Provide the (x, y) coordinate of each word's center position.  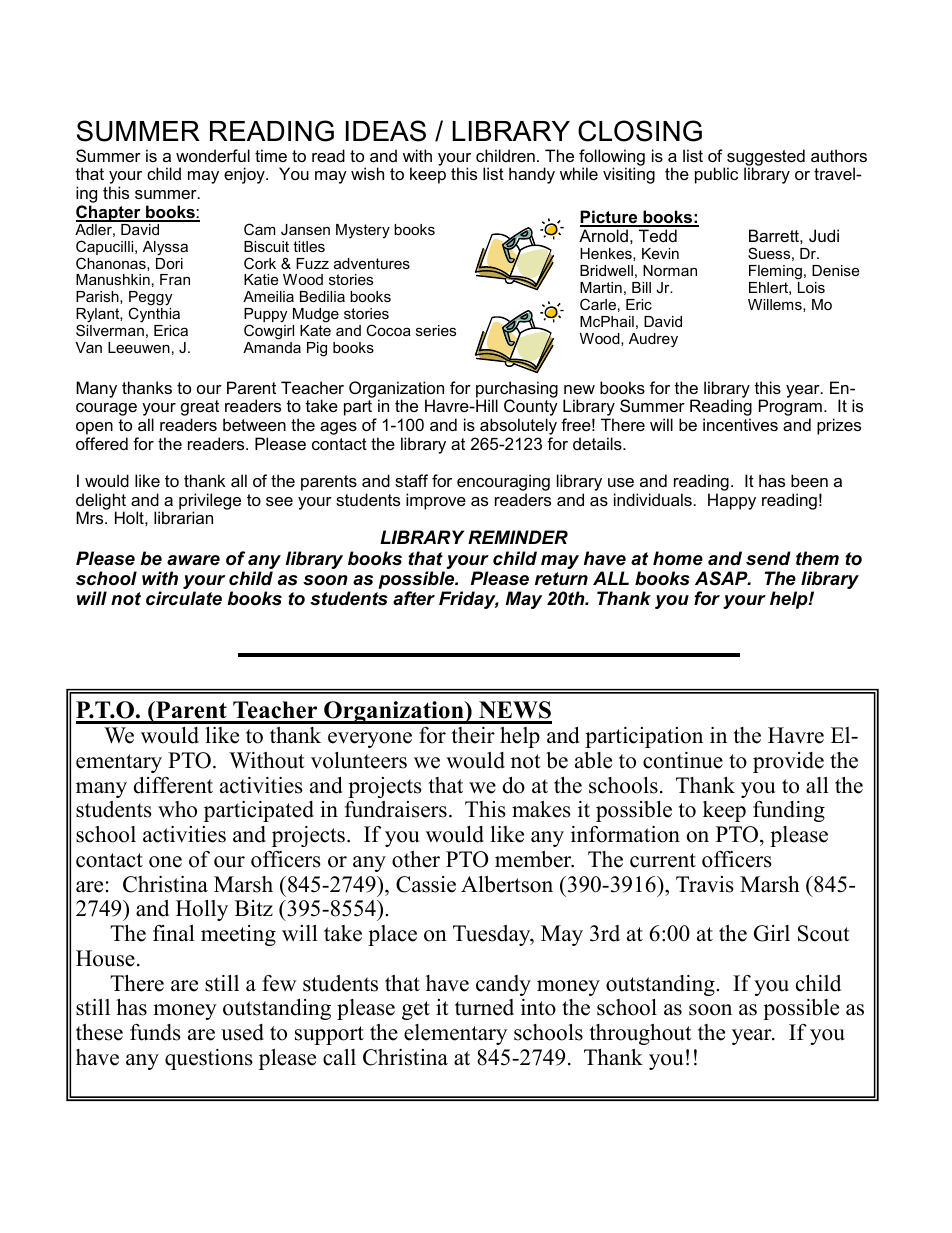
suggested (766, 158)
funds (155, 1032)
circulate (184, 598)
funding (789, 811)
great (200, 409)
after (414, 598)
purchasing (517, 391)
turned (484, 1007)
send (768, 558)
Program (790, 409)
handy (532, 175)
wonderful (213, 155)
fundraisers (396, 809)
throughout (641, 1034)
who (177, 809)
